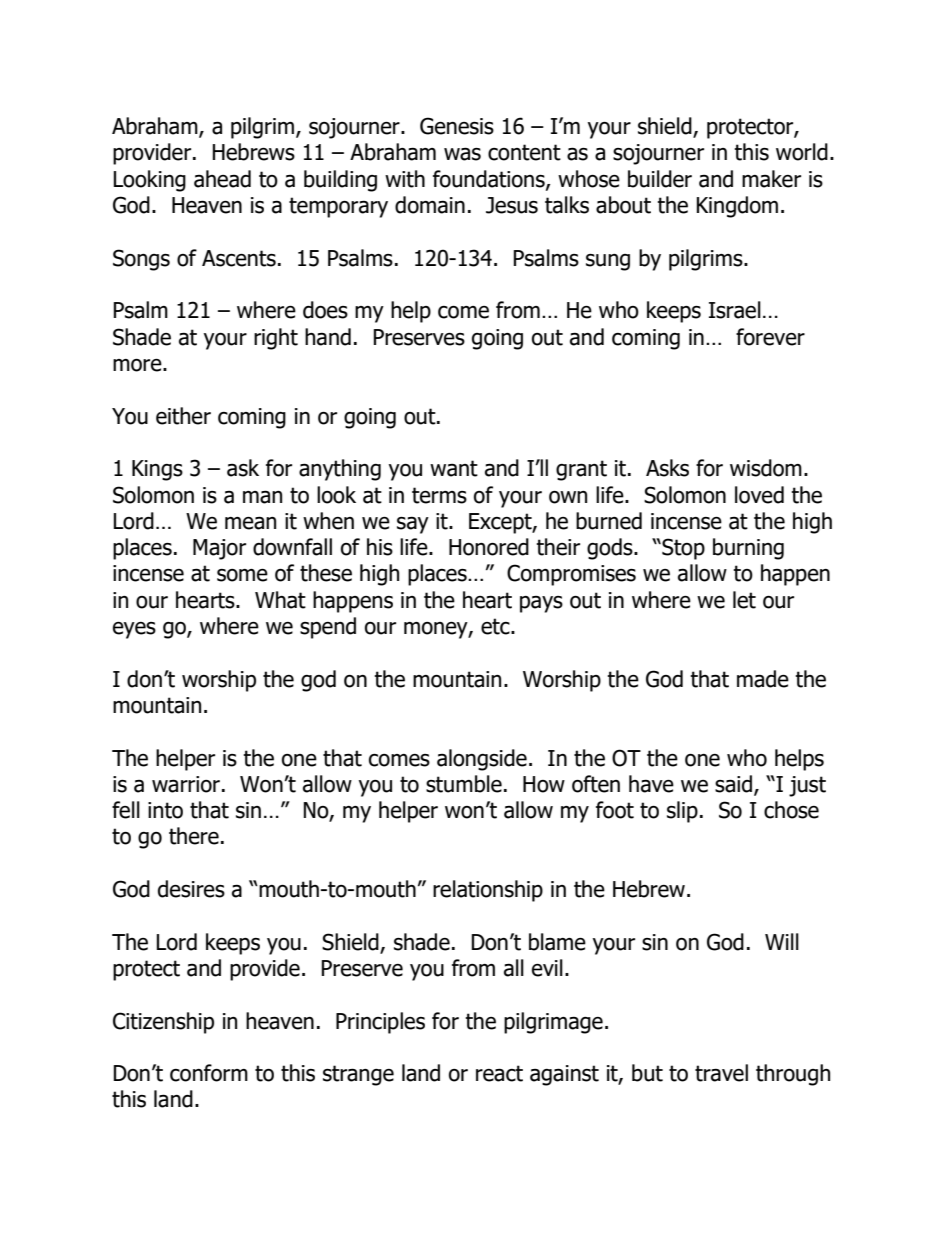 Image resolution: width=952 pixels, height=1233 pixels. What do you see at coordinates (733, 784) in the image?
I see `said` at bounding box center [733, 784].
